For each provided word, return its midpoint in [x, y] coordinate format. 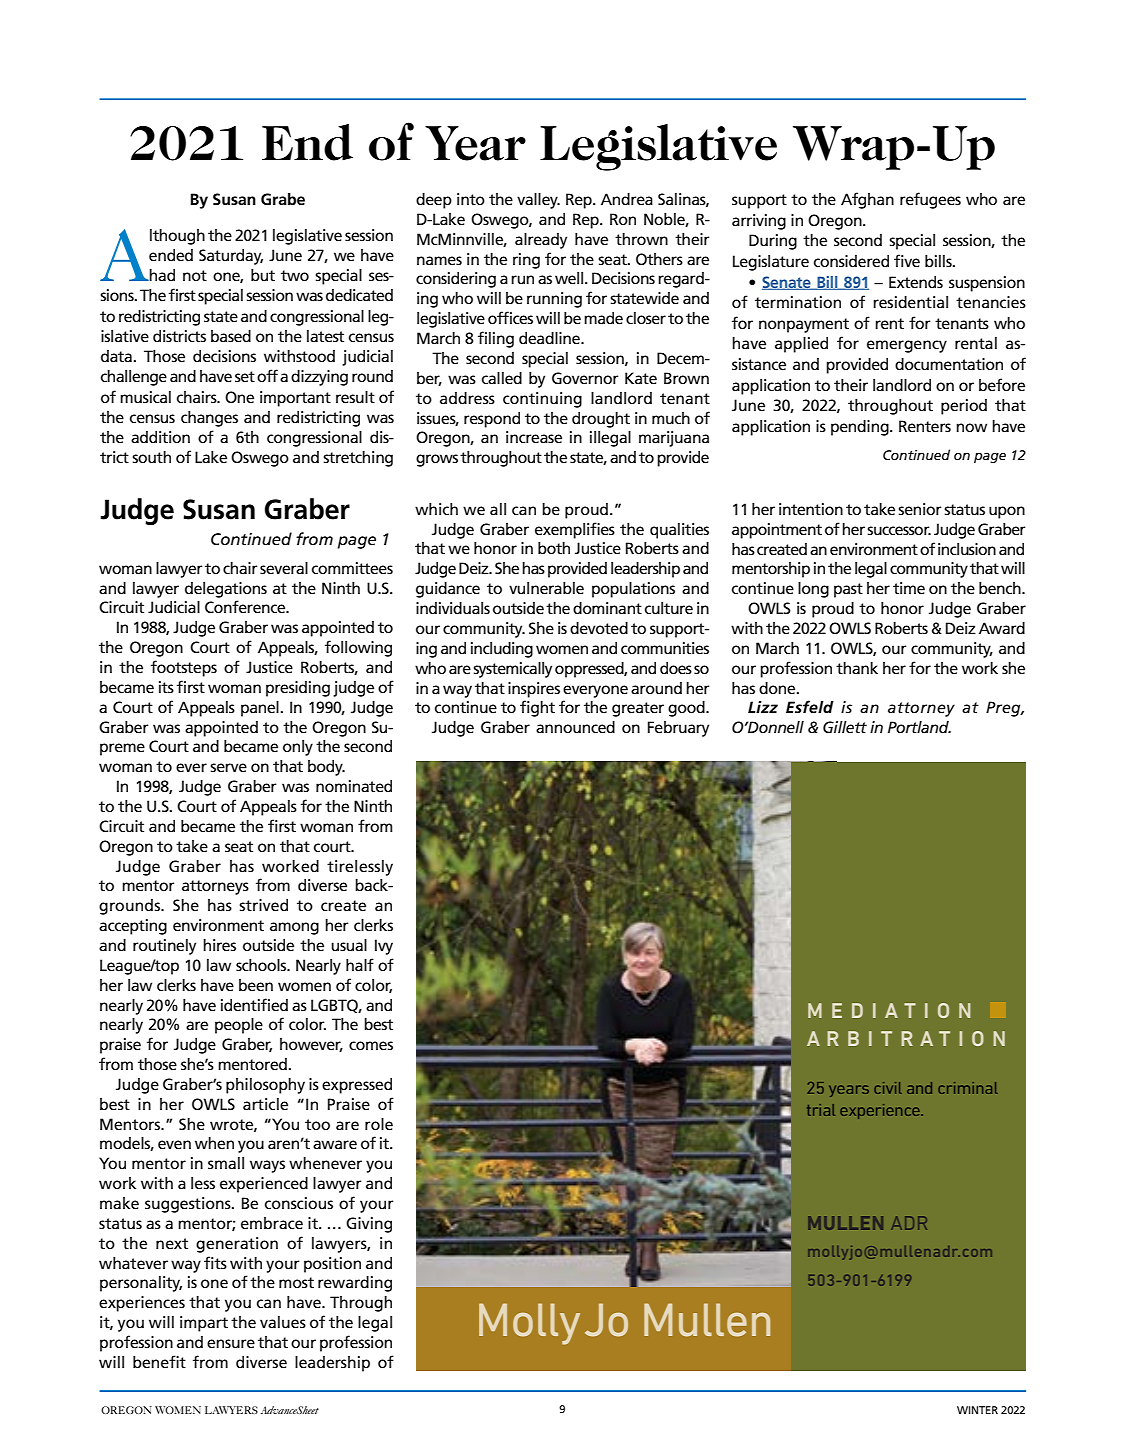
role [379, 1124]
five [907, 260]
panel [260, 709]
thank [857, 668]
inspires [534, 690]
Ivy [384, 947]
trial [821, 1110]
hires [219, 945]
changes [209, 419]
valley [538, 201]
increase [534, 437]
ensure [231, 1343]
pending [861, 428]
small [226, 1163]
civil [888, 1088]
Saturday [231, 257]
